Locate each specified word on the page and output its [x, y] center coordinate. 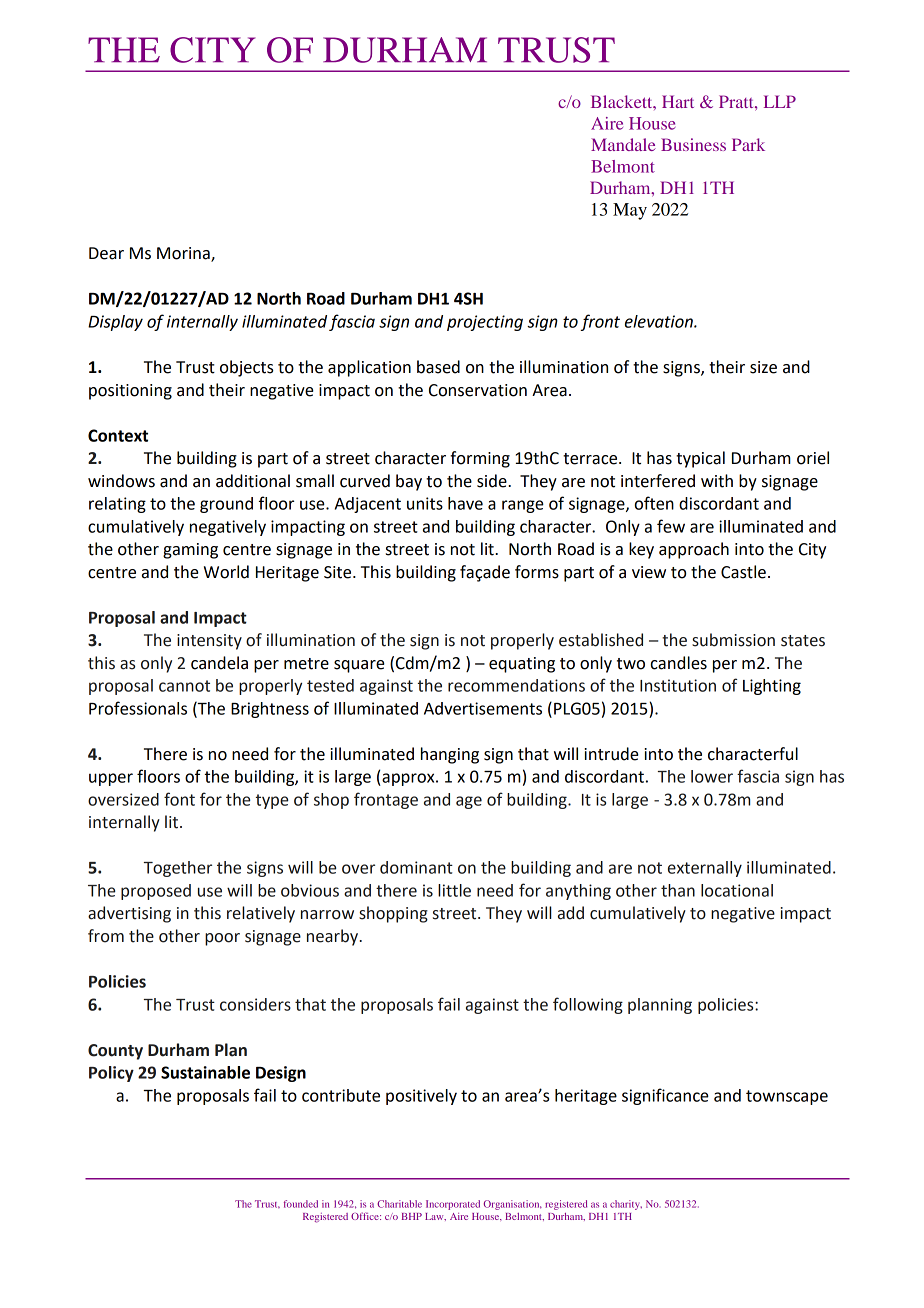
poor [222, 939]
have [465, 503]
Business [693, 144]
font [179, 799]
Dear [106, 253]
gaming [190, 551]
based [438, 367]
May [630, 211]
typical [700, 459]
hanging [450, 755]
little [454, 890]
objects [247, 368]
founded [301, 1204]
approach [694, 550]
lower [712, 776]
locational [737, 890]
